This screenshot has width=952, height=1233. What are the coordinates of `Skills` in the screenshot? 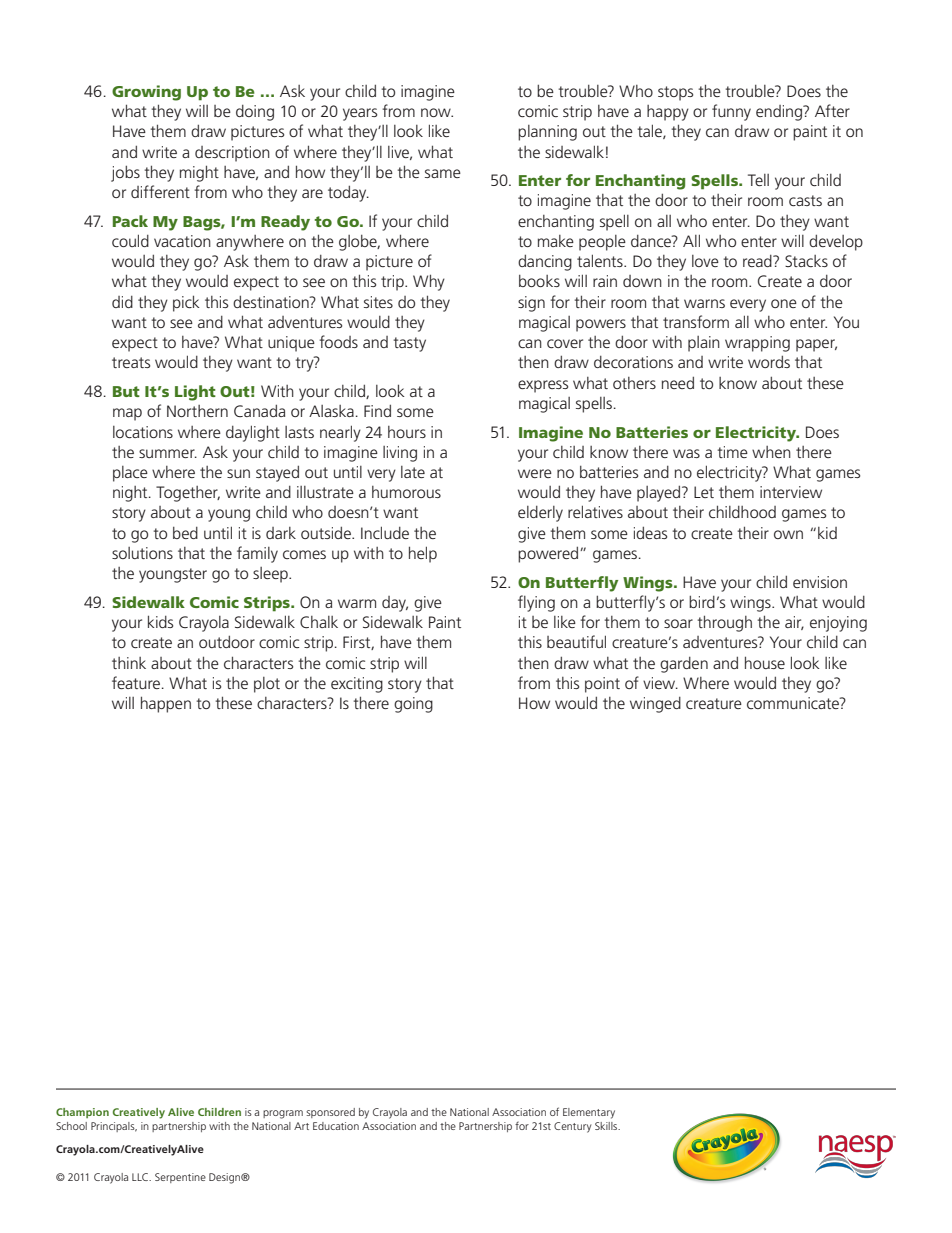 It's located at (607, 1126).
